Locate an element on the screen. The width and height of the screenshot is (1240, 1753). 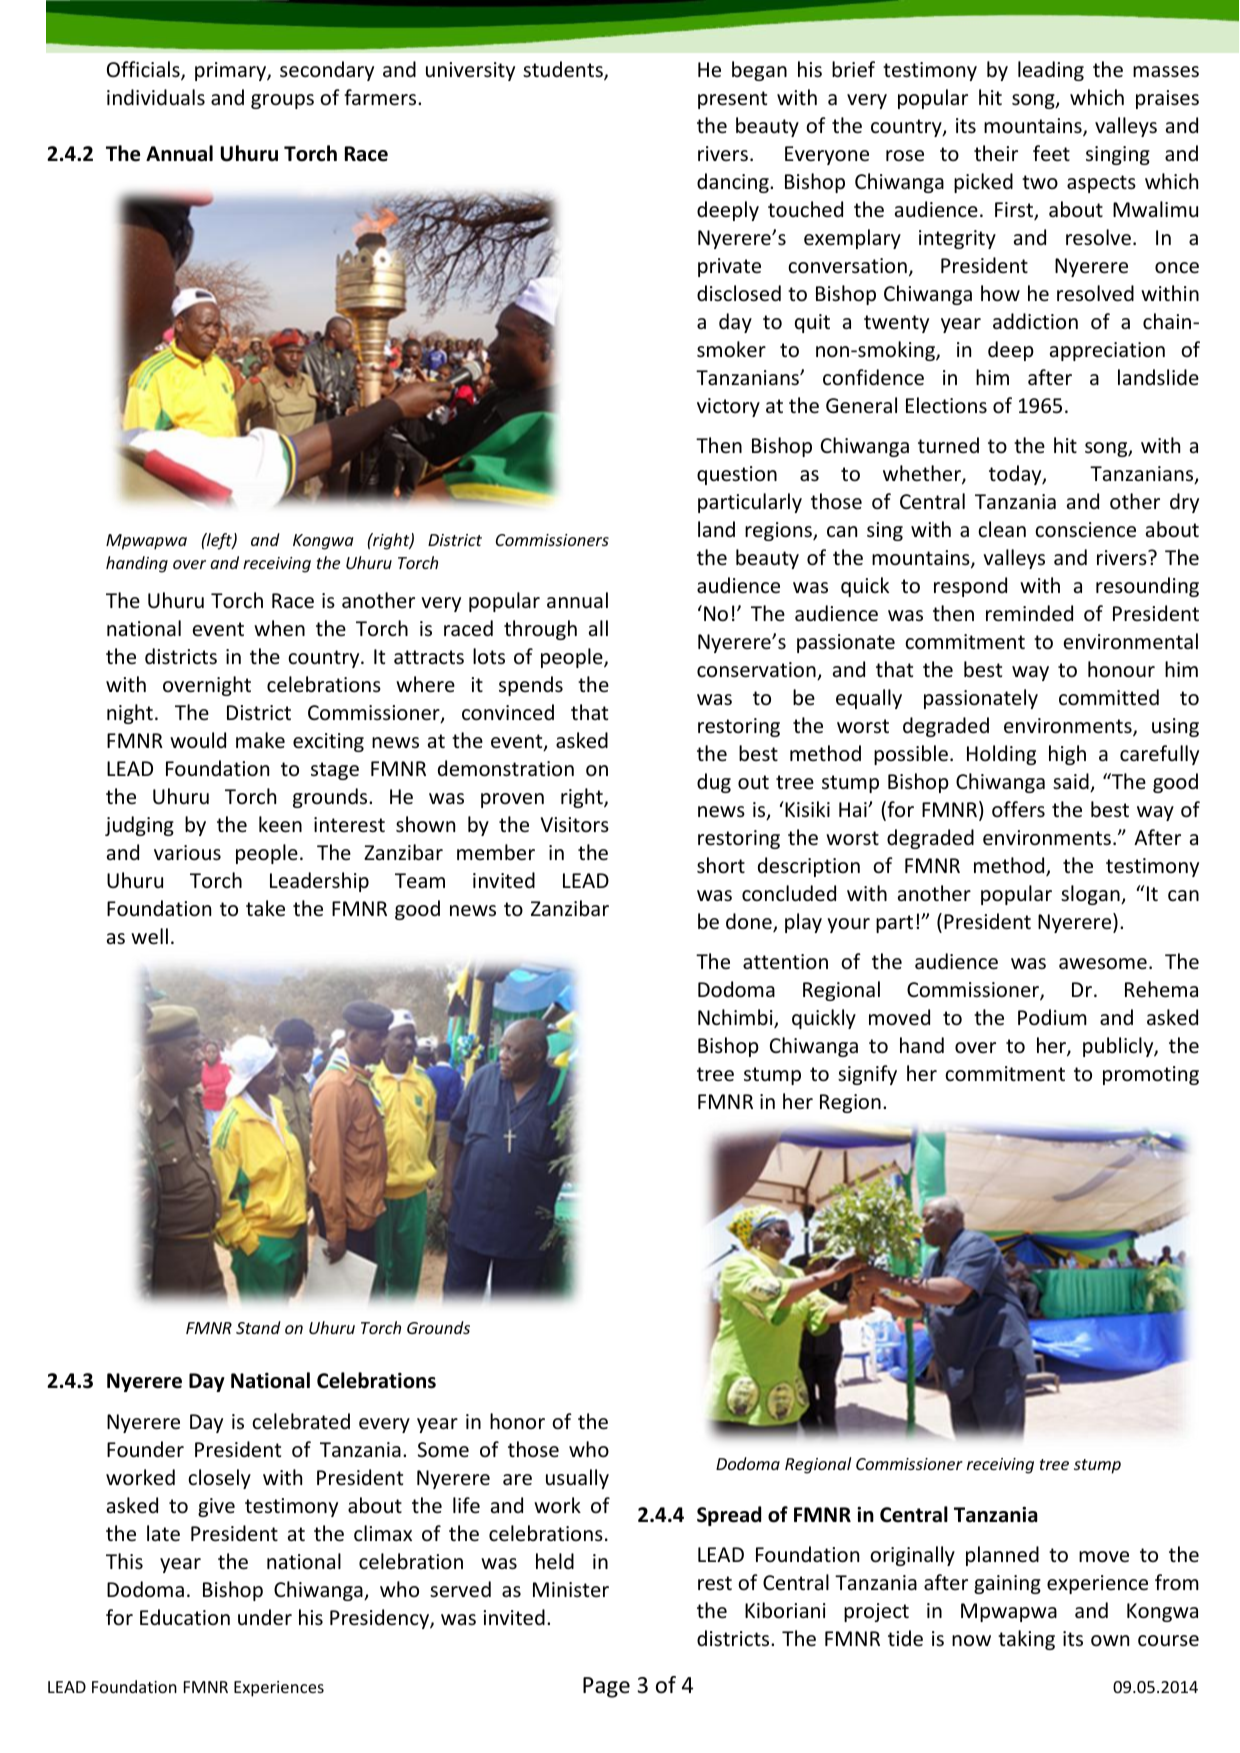
groups is located at coordinates (282, 101).
